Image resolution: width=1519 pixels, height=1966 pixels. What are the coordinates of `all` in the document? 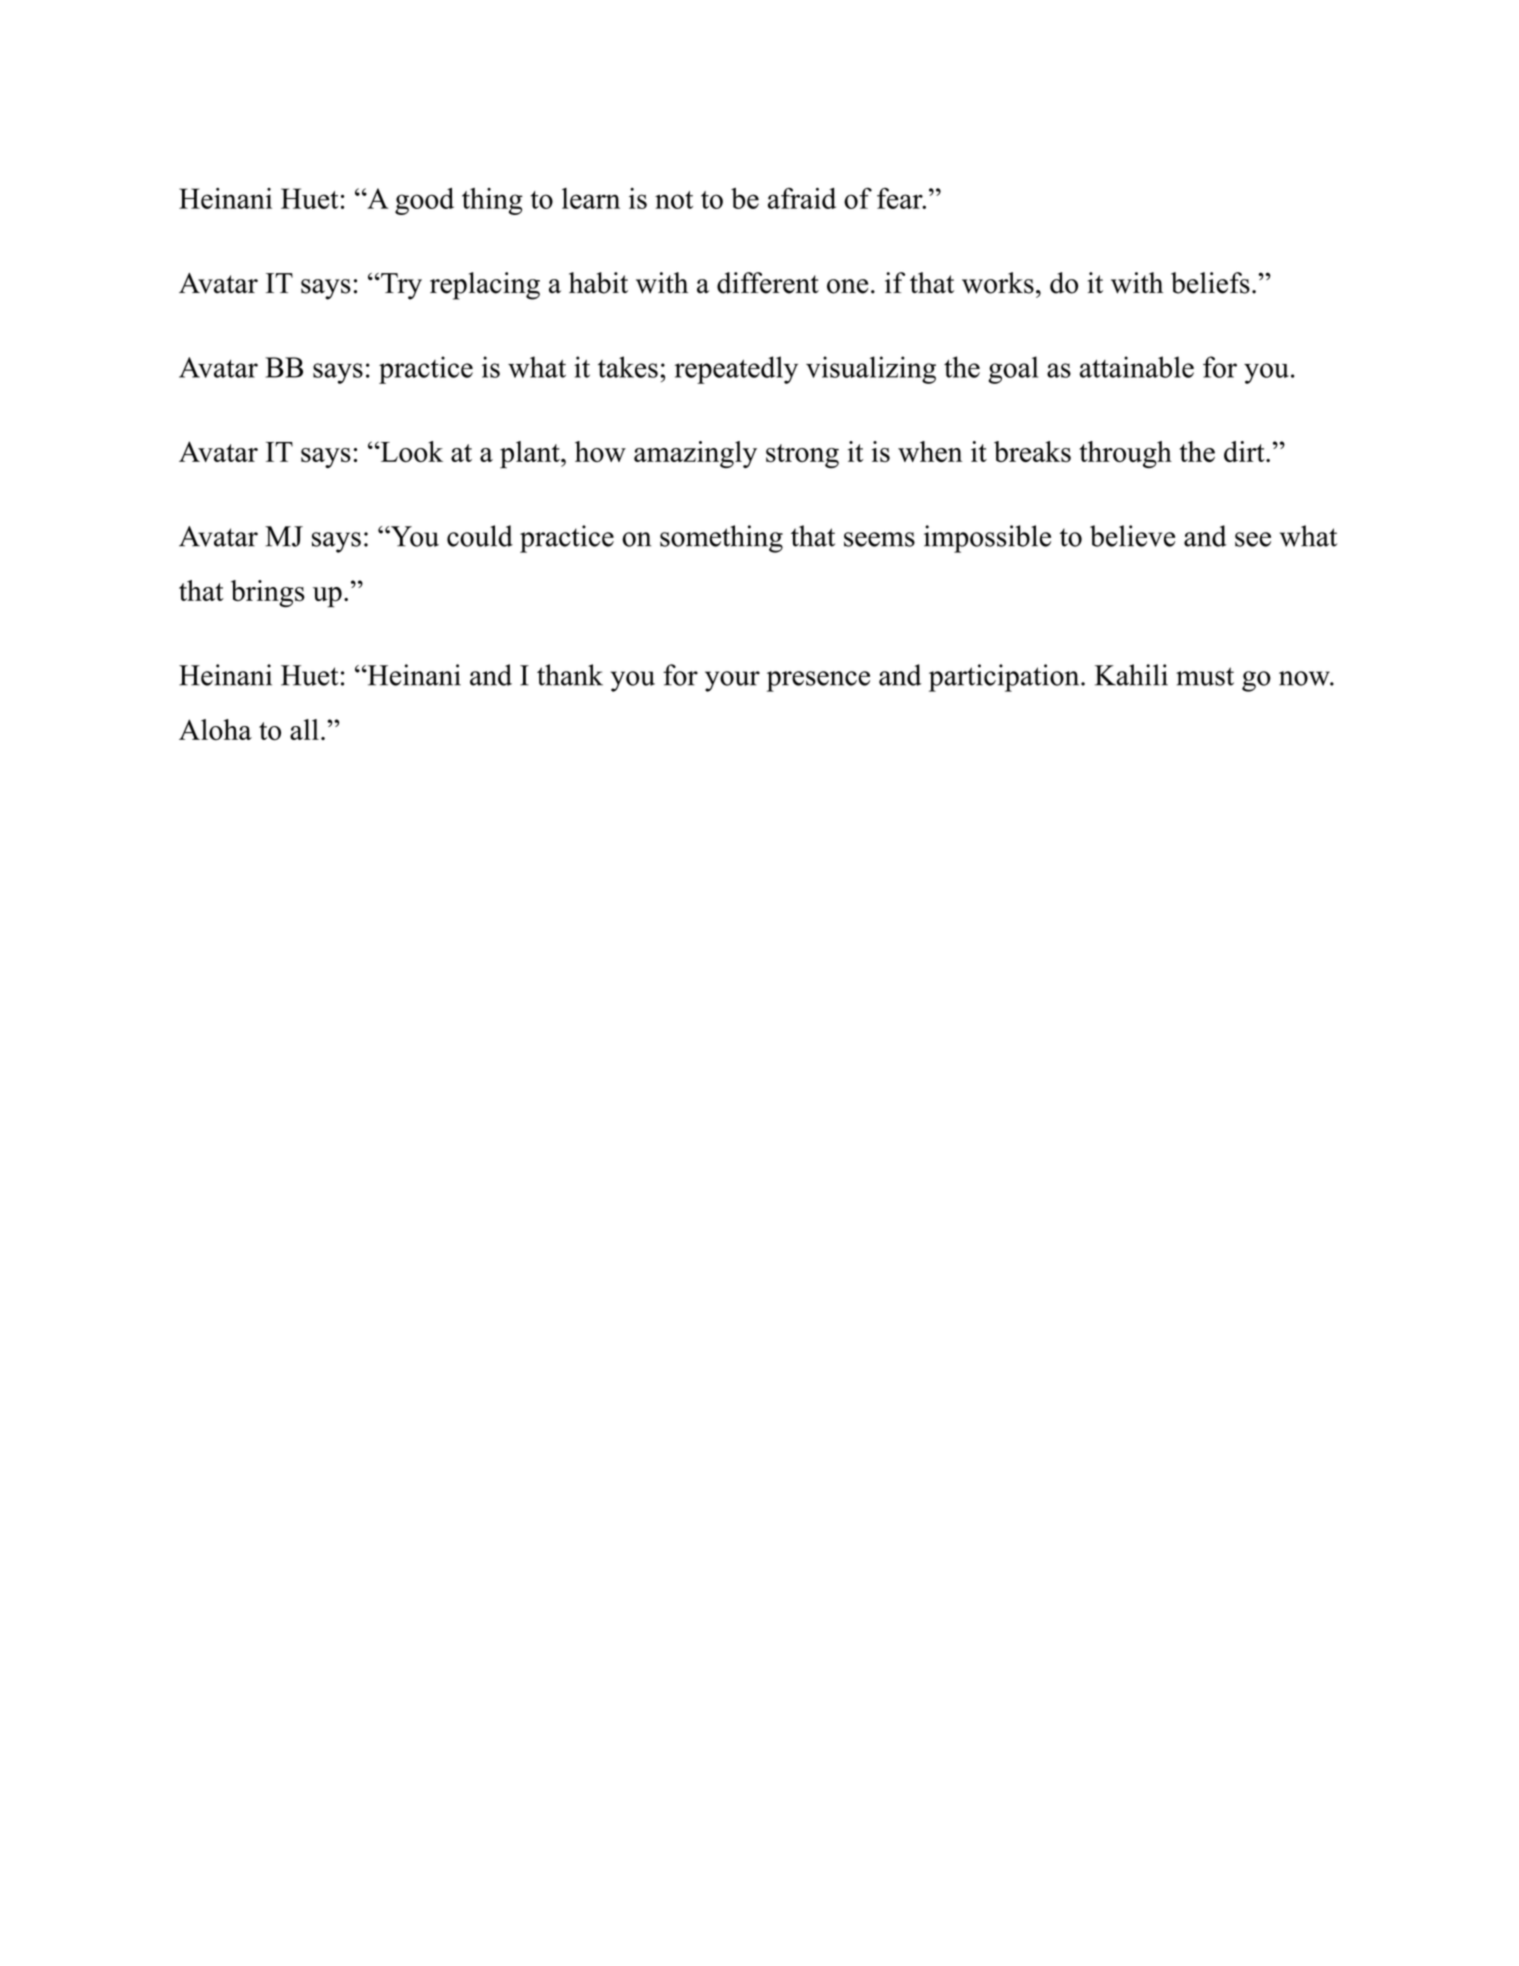 It's located at (304, 729).
